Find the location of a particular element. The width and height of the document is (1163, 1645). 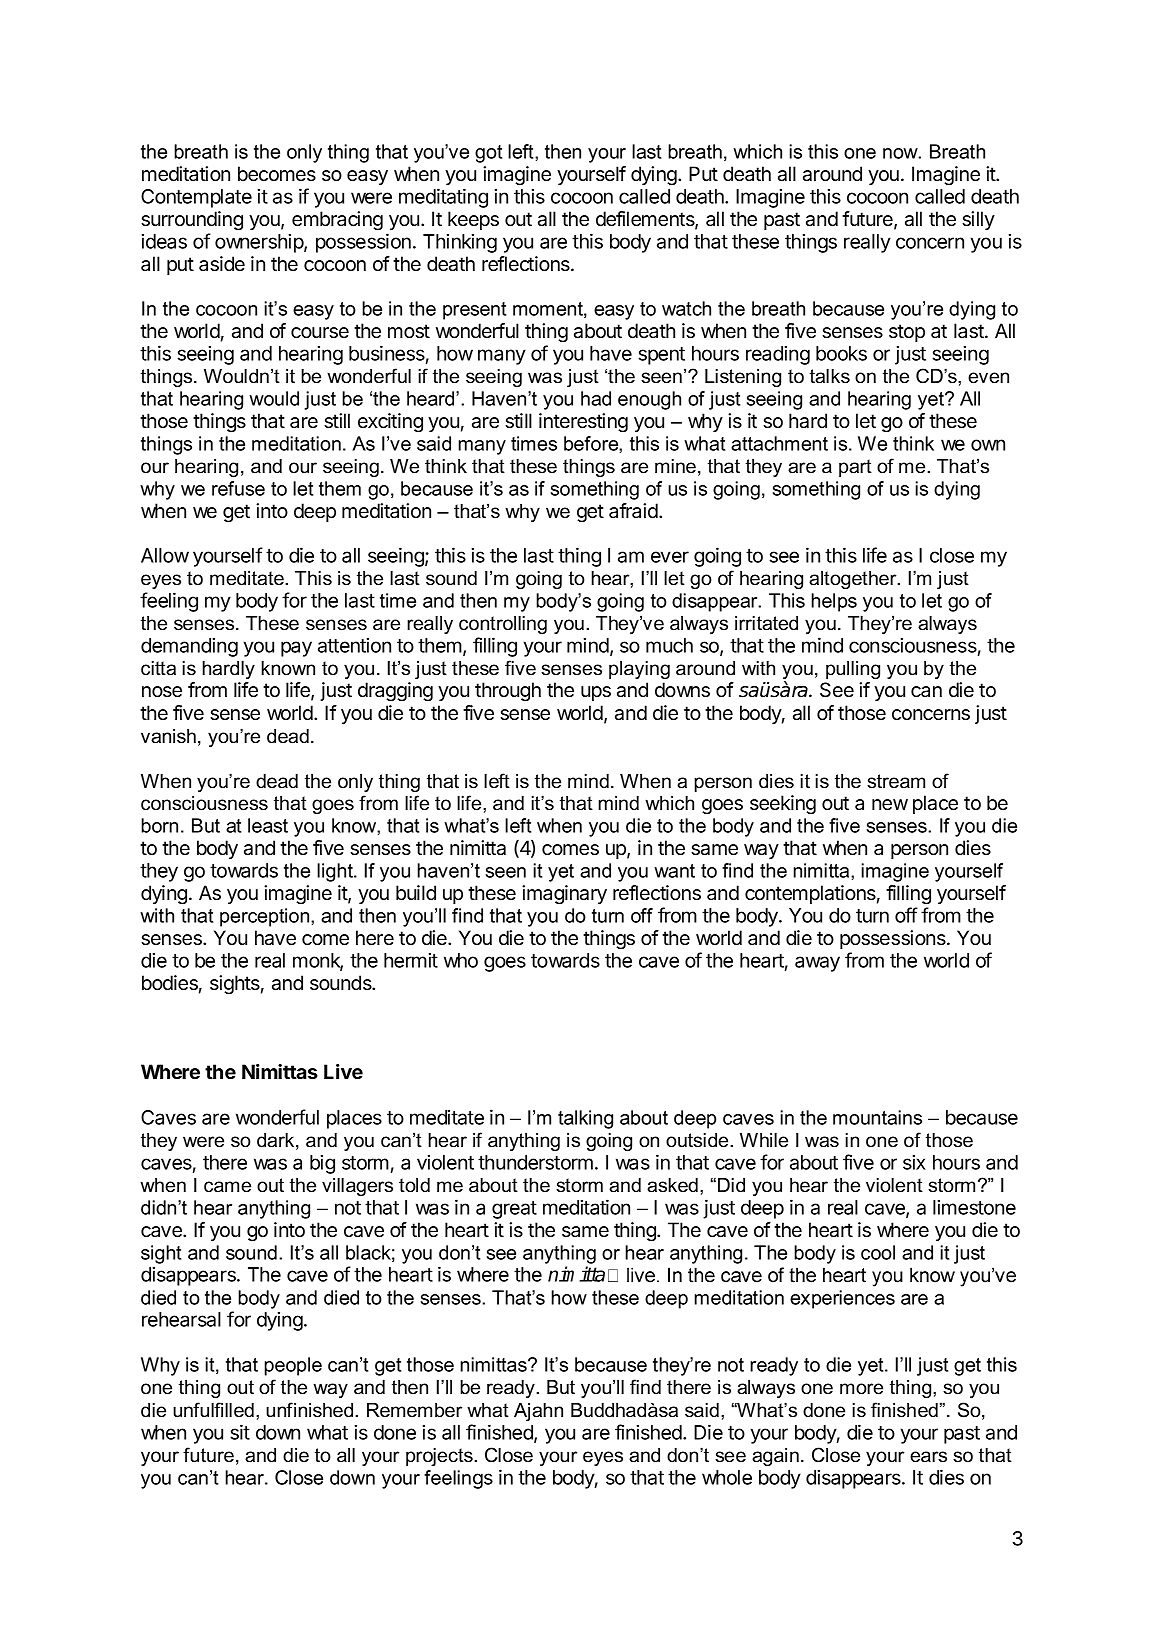

altogether is located at coordinates (854, 580).
